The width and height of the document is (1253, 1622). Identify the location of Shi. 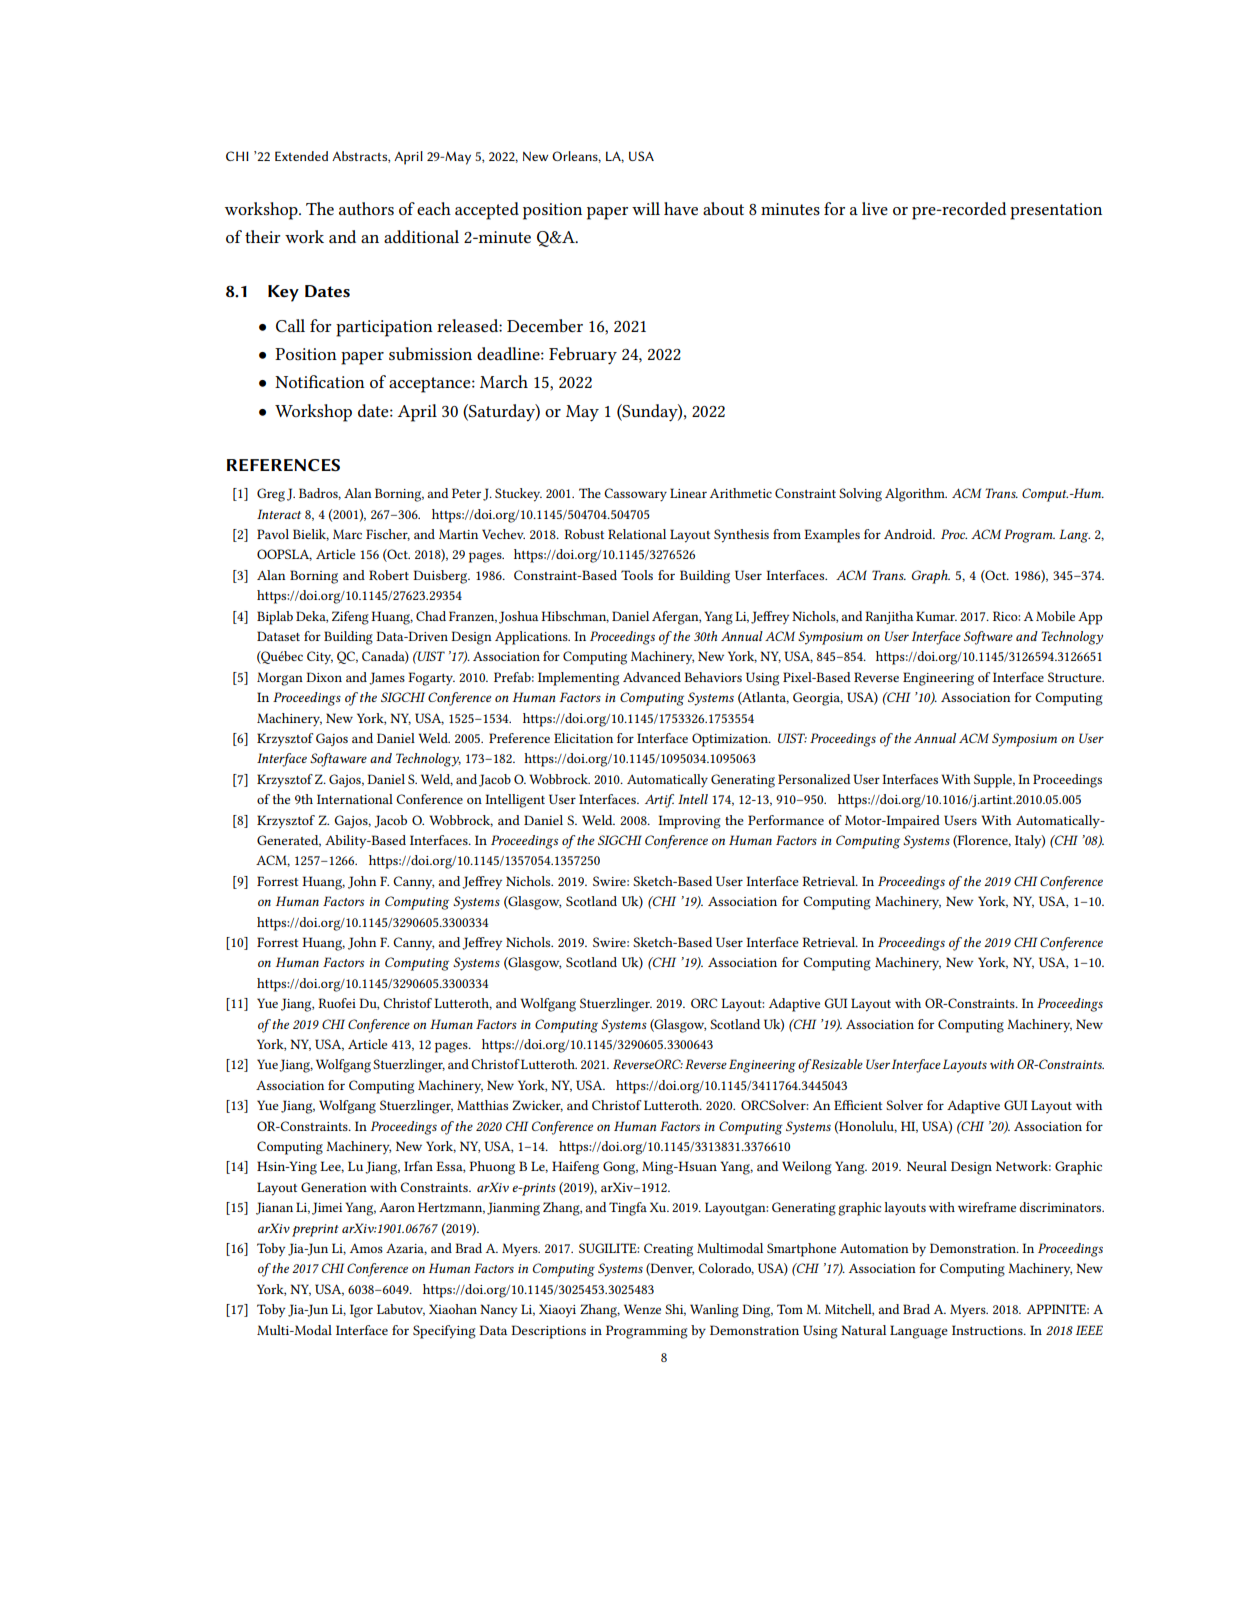
(675, 1310).
